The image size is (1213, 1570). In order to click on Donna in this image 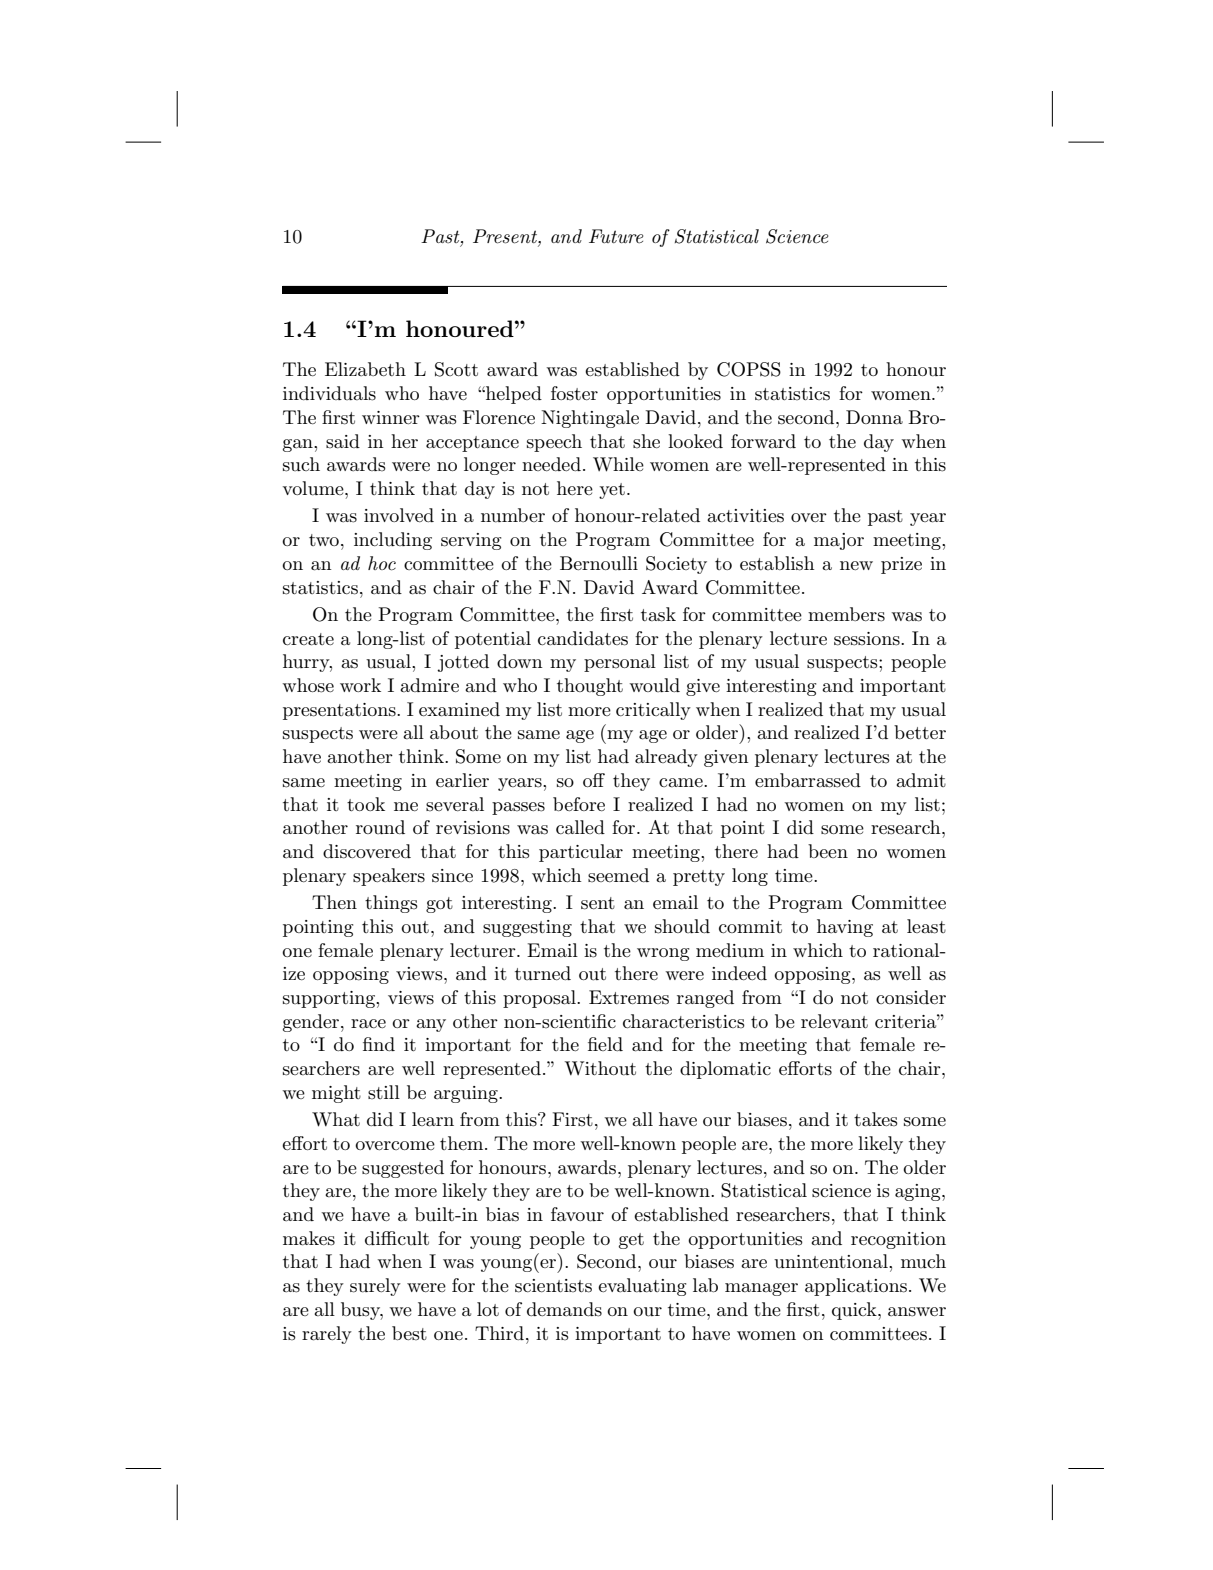, I will do `click(874, 417)`.
